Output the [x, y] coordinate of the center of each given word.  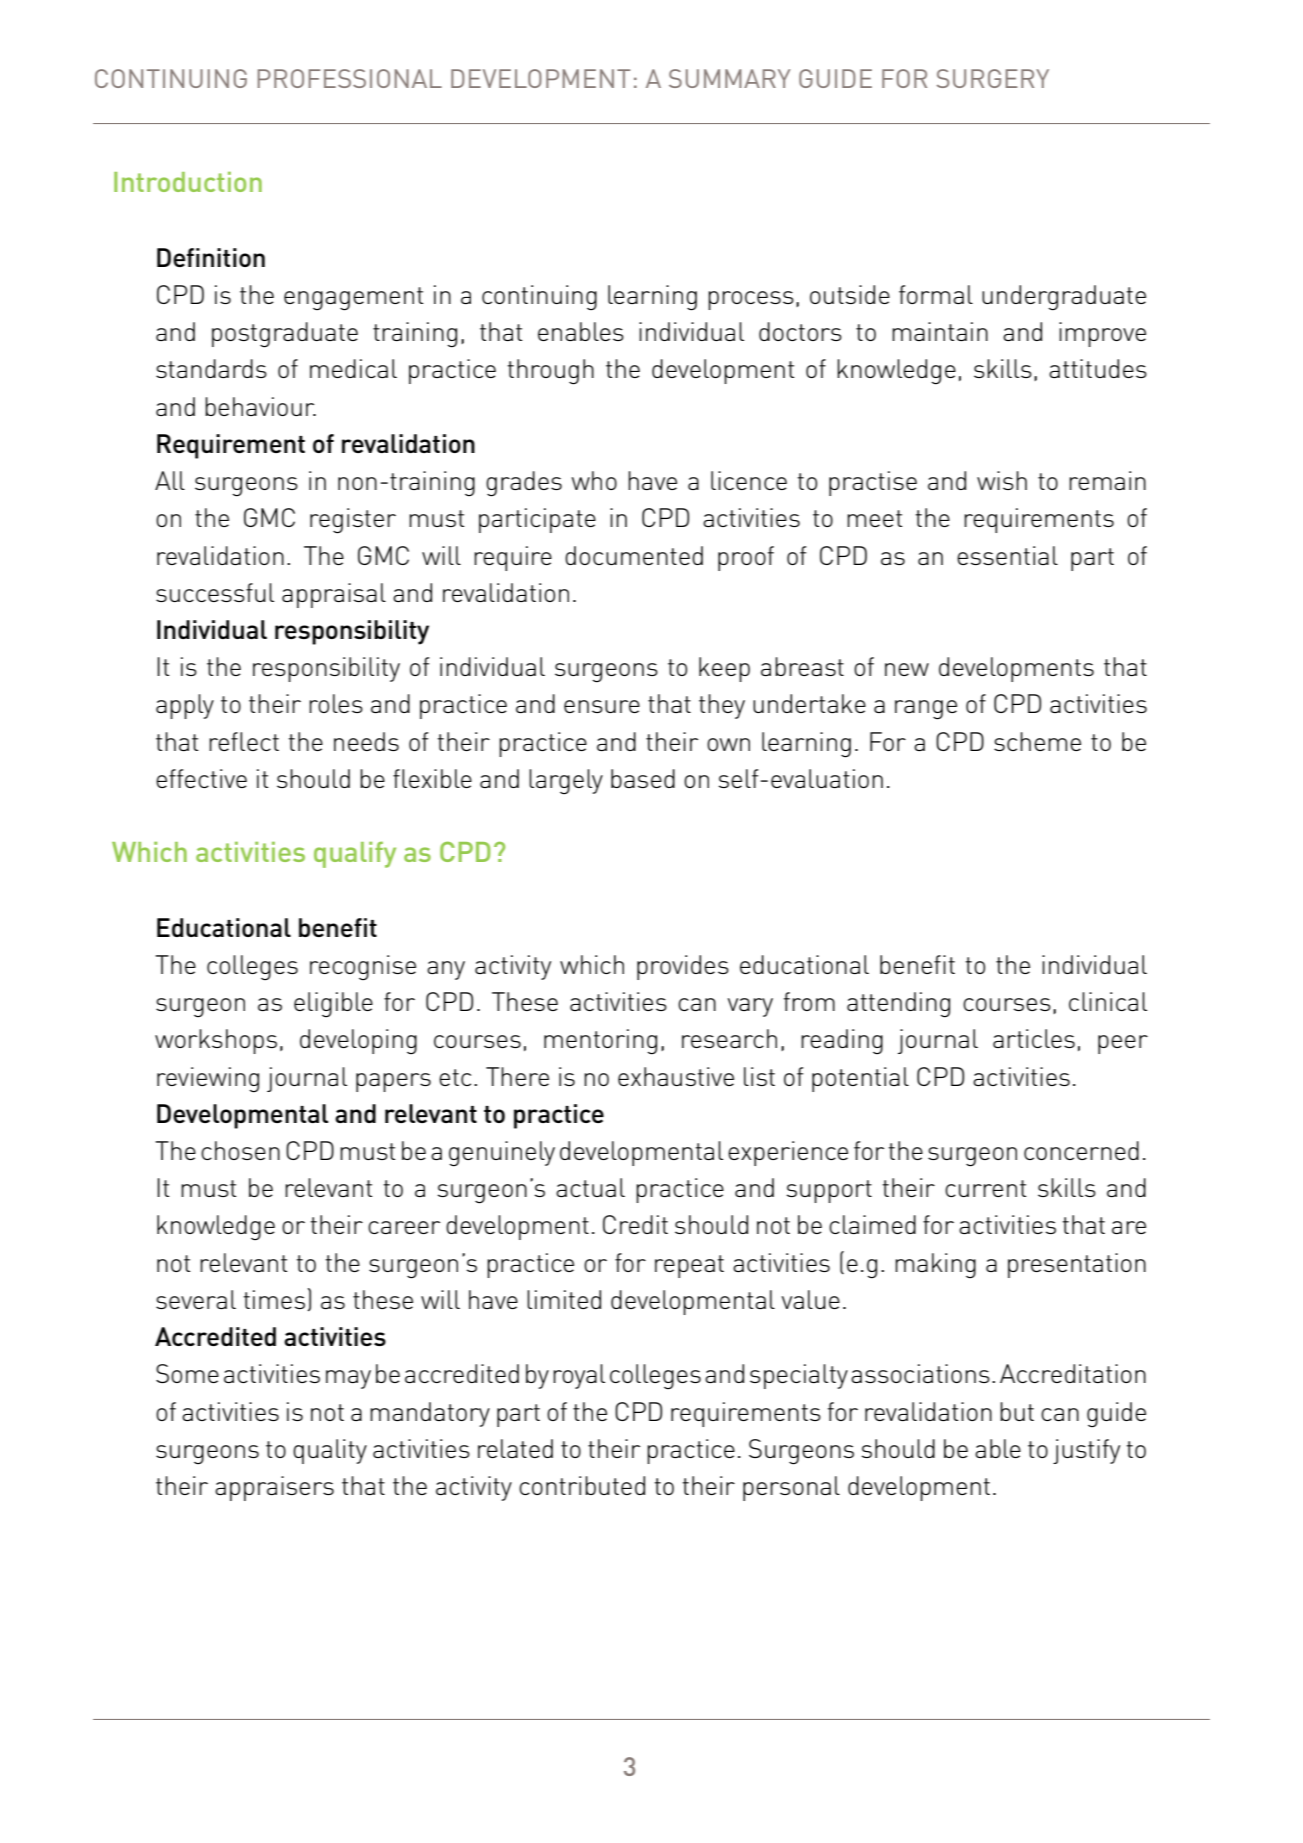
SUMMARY [729, 78]
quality [330, 1451]
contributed [582, 1485]
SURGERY [993, 78]
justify [1086, 1451]
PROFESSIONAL [350, 78]
